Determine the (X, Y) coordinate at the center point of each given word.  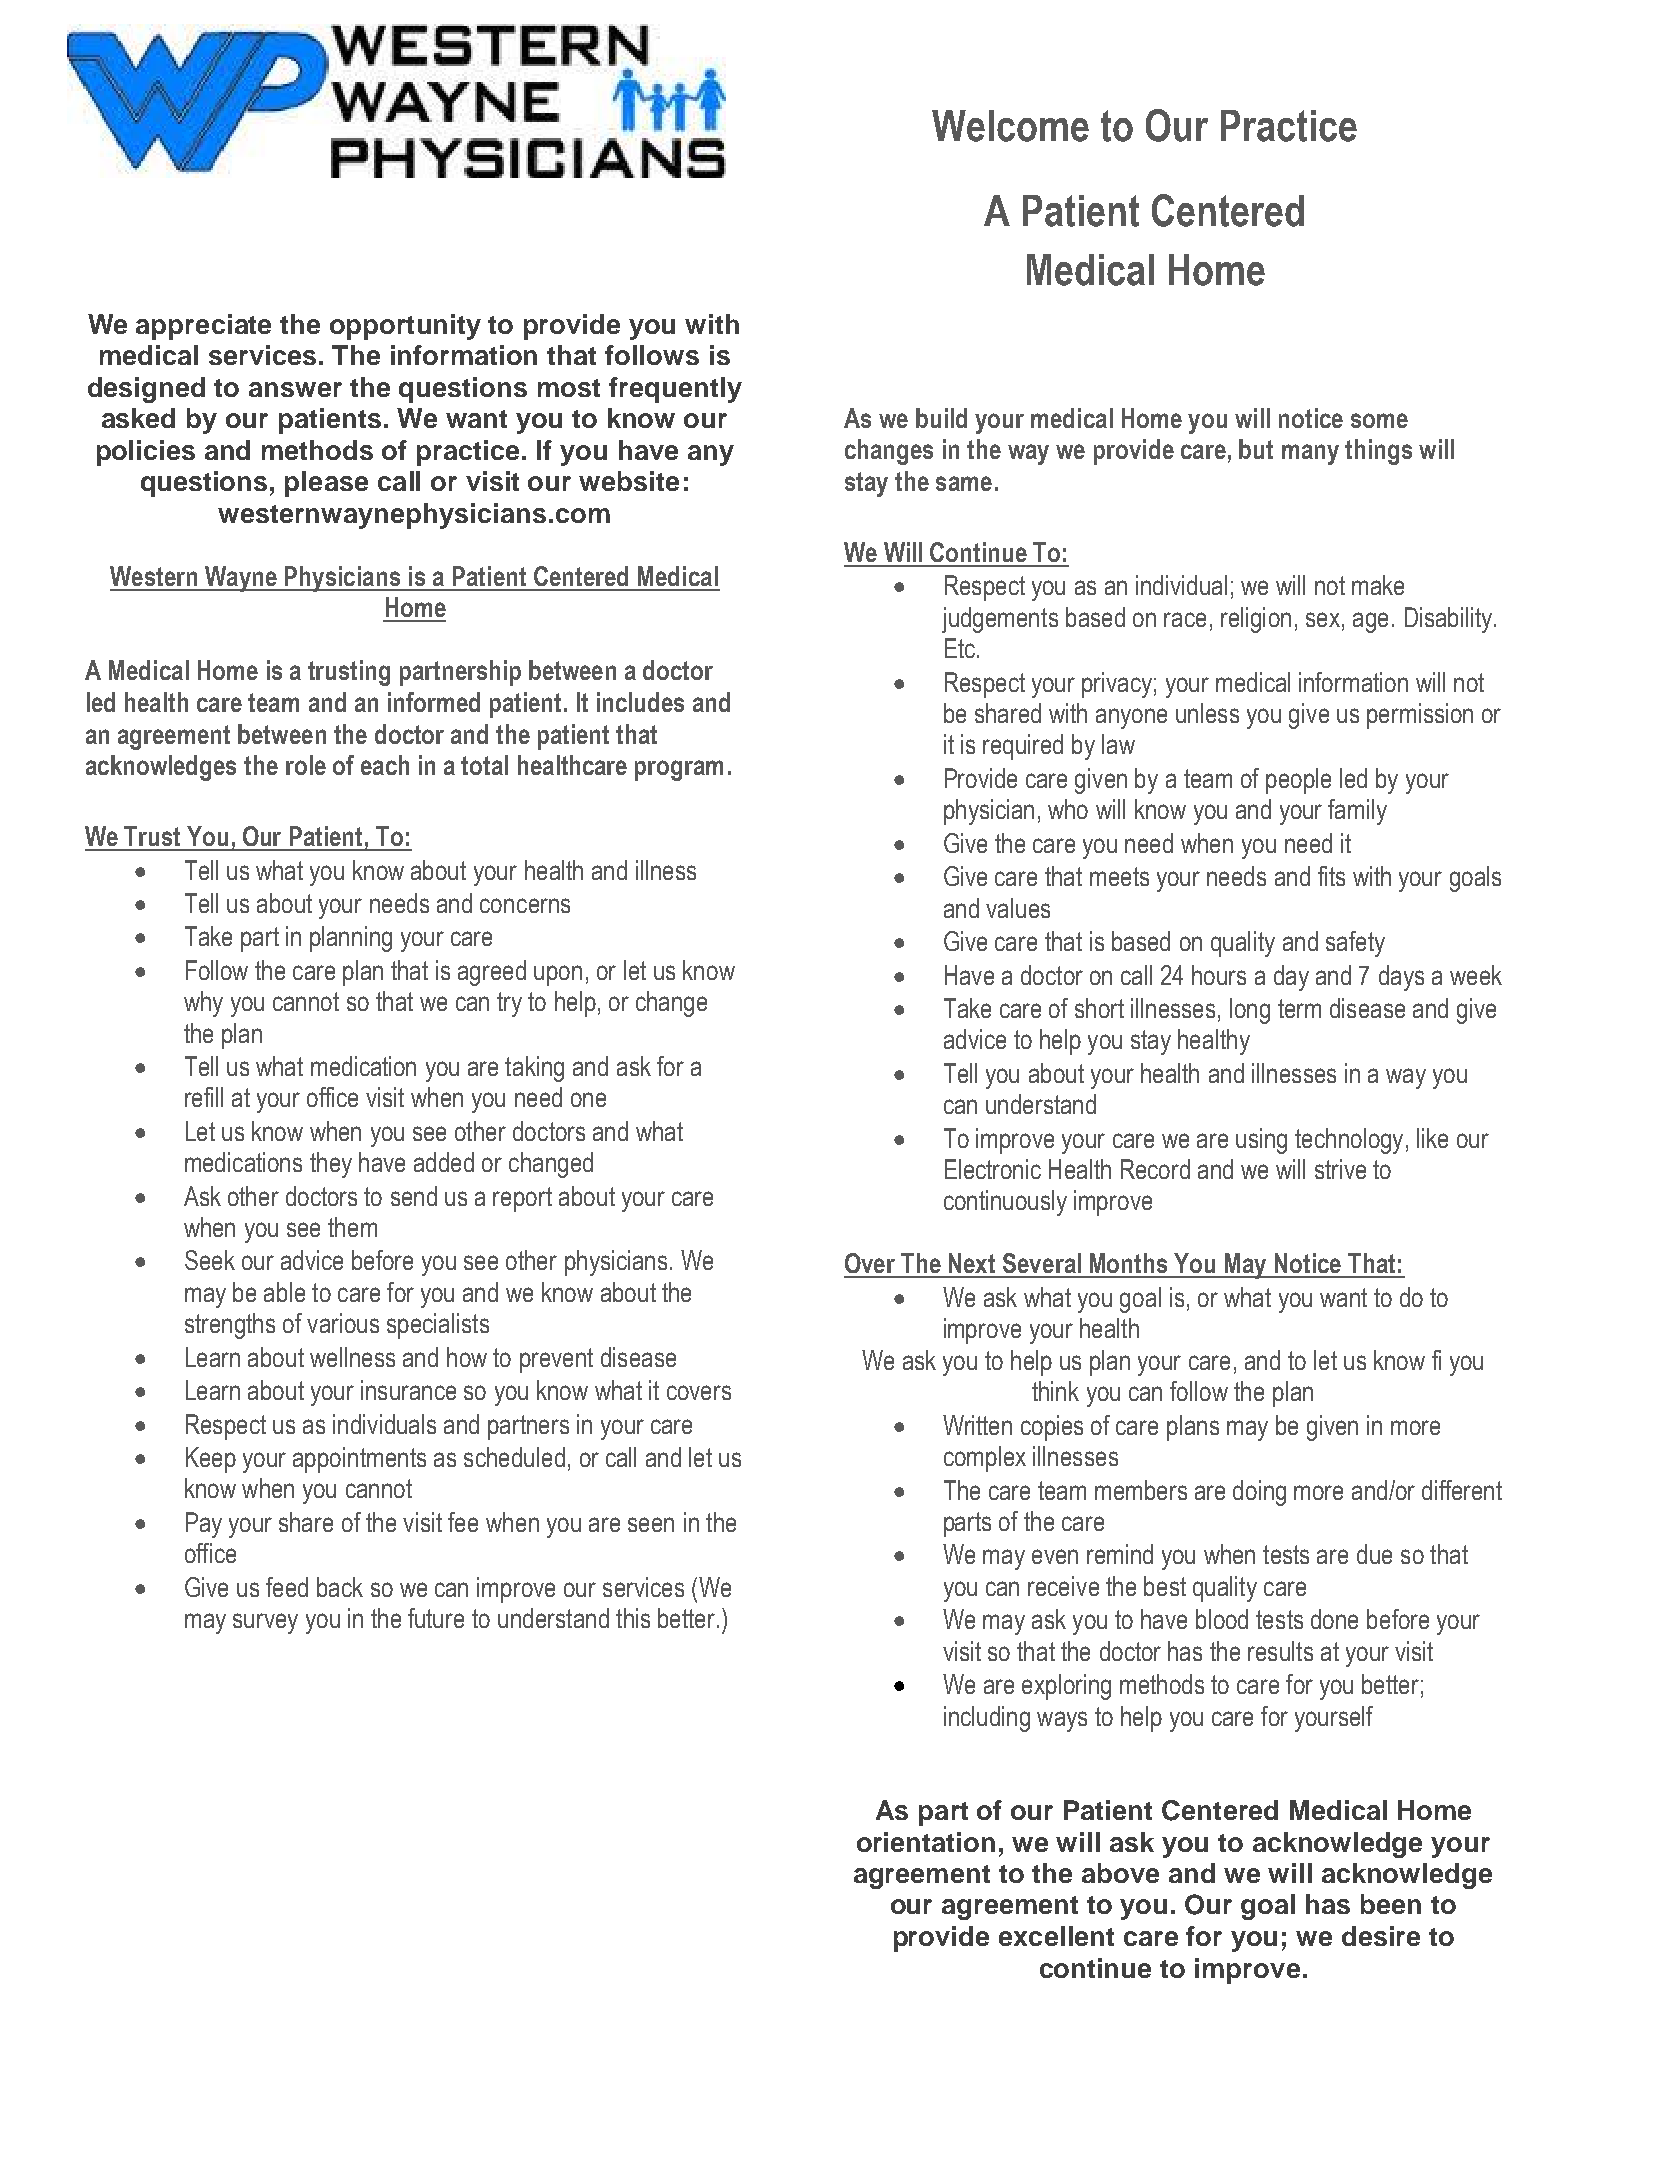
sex (1323, 619)
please (326, 484)
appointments (359, 1460)
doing (1259, 1493)
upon (558, 975)
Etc (960, 648)
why (203, 1004)
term (1299, 1008)
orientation (926, 1842)
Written (977, 1425)
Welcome (1010, 126)
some (1379, 420)
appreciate (203, 327)
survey (265, 1623)
